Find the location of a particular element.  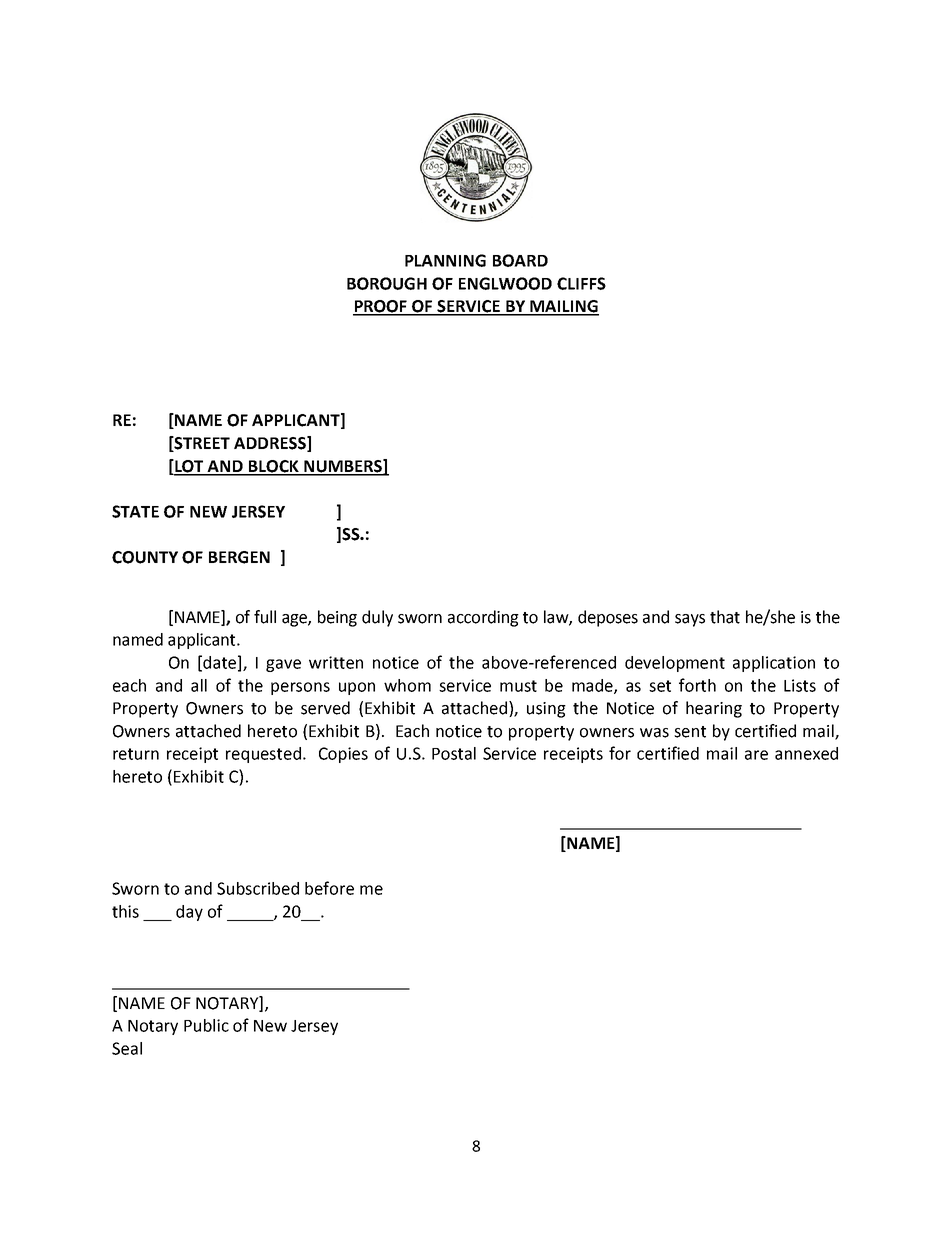

Postal is located at coordinates (454, 753).
